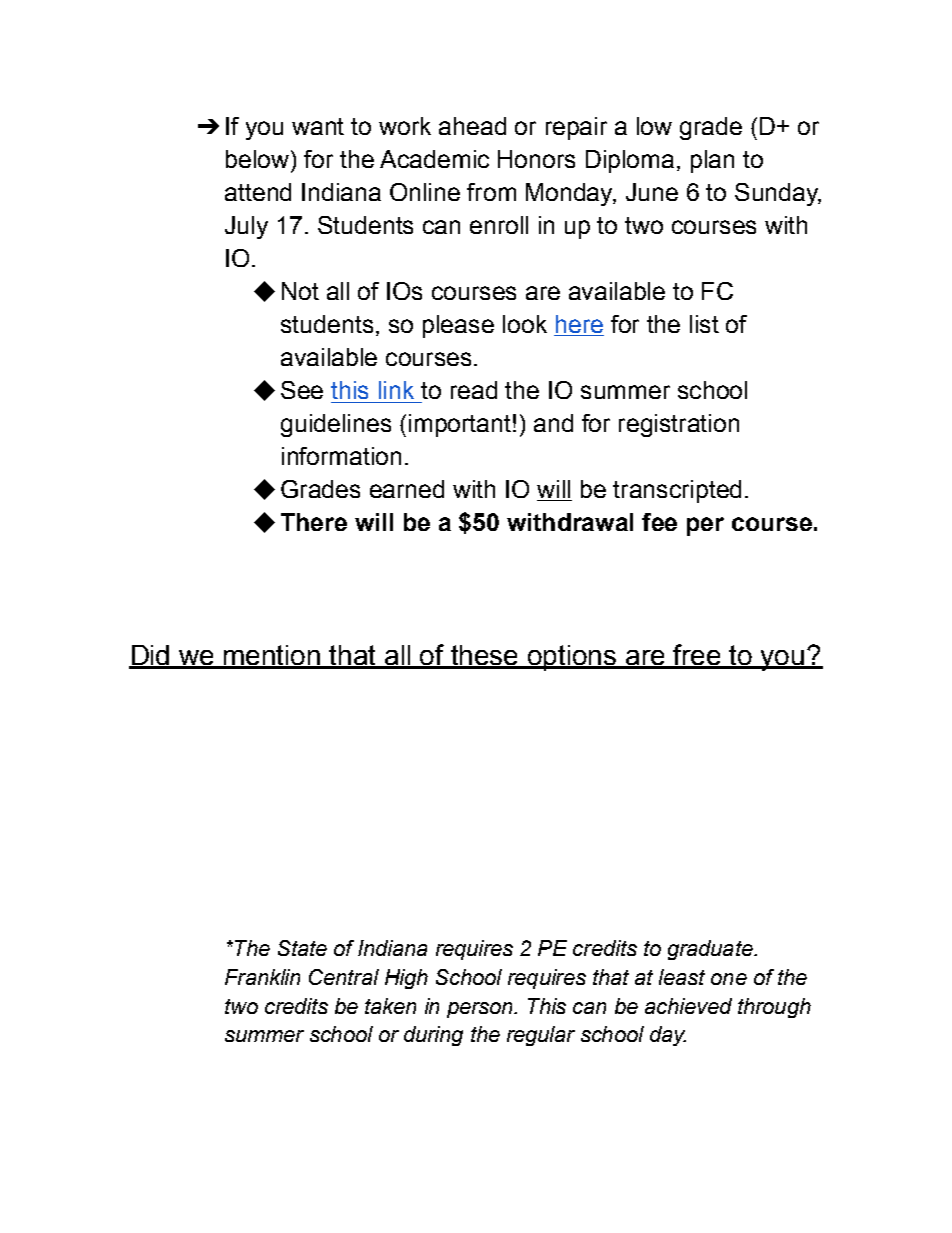 Image resolution: width=952 pixels, height=1233 pixels. What do you see at coordinates (406, 979) in the screenshot?
I see `High` at bounding box center [406, 979].
